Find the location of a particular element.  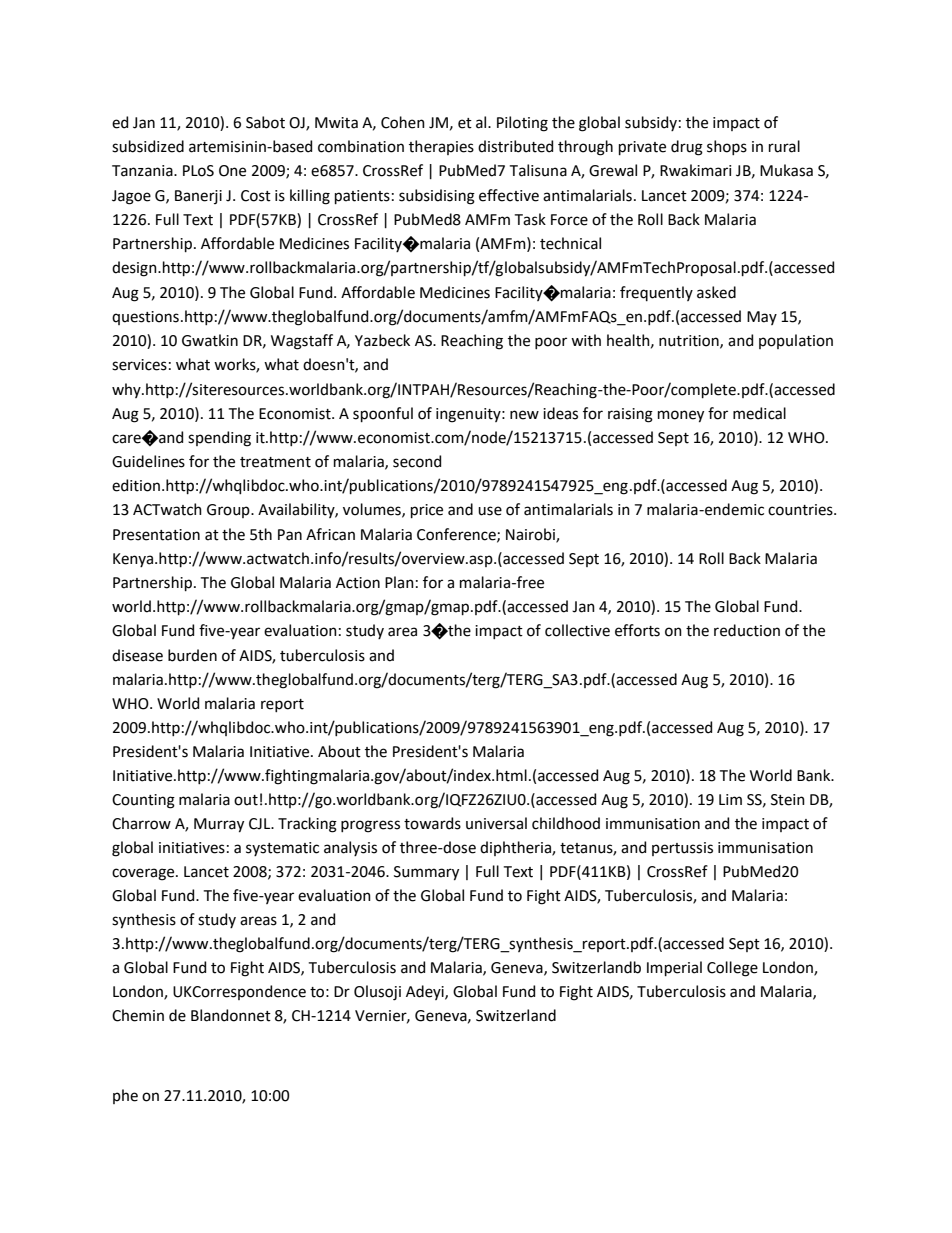

Plan is located at coordinates (399, 582).
